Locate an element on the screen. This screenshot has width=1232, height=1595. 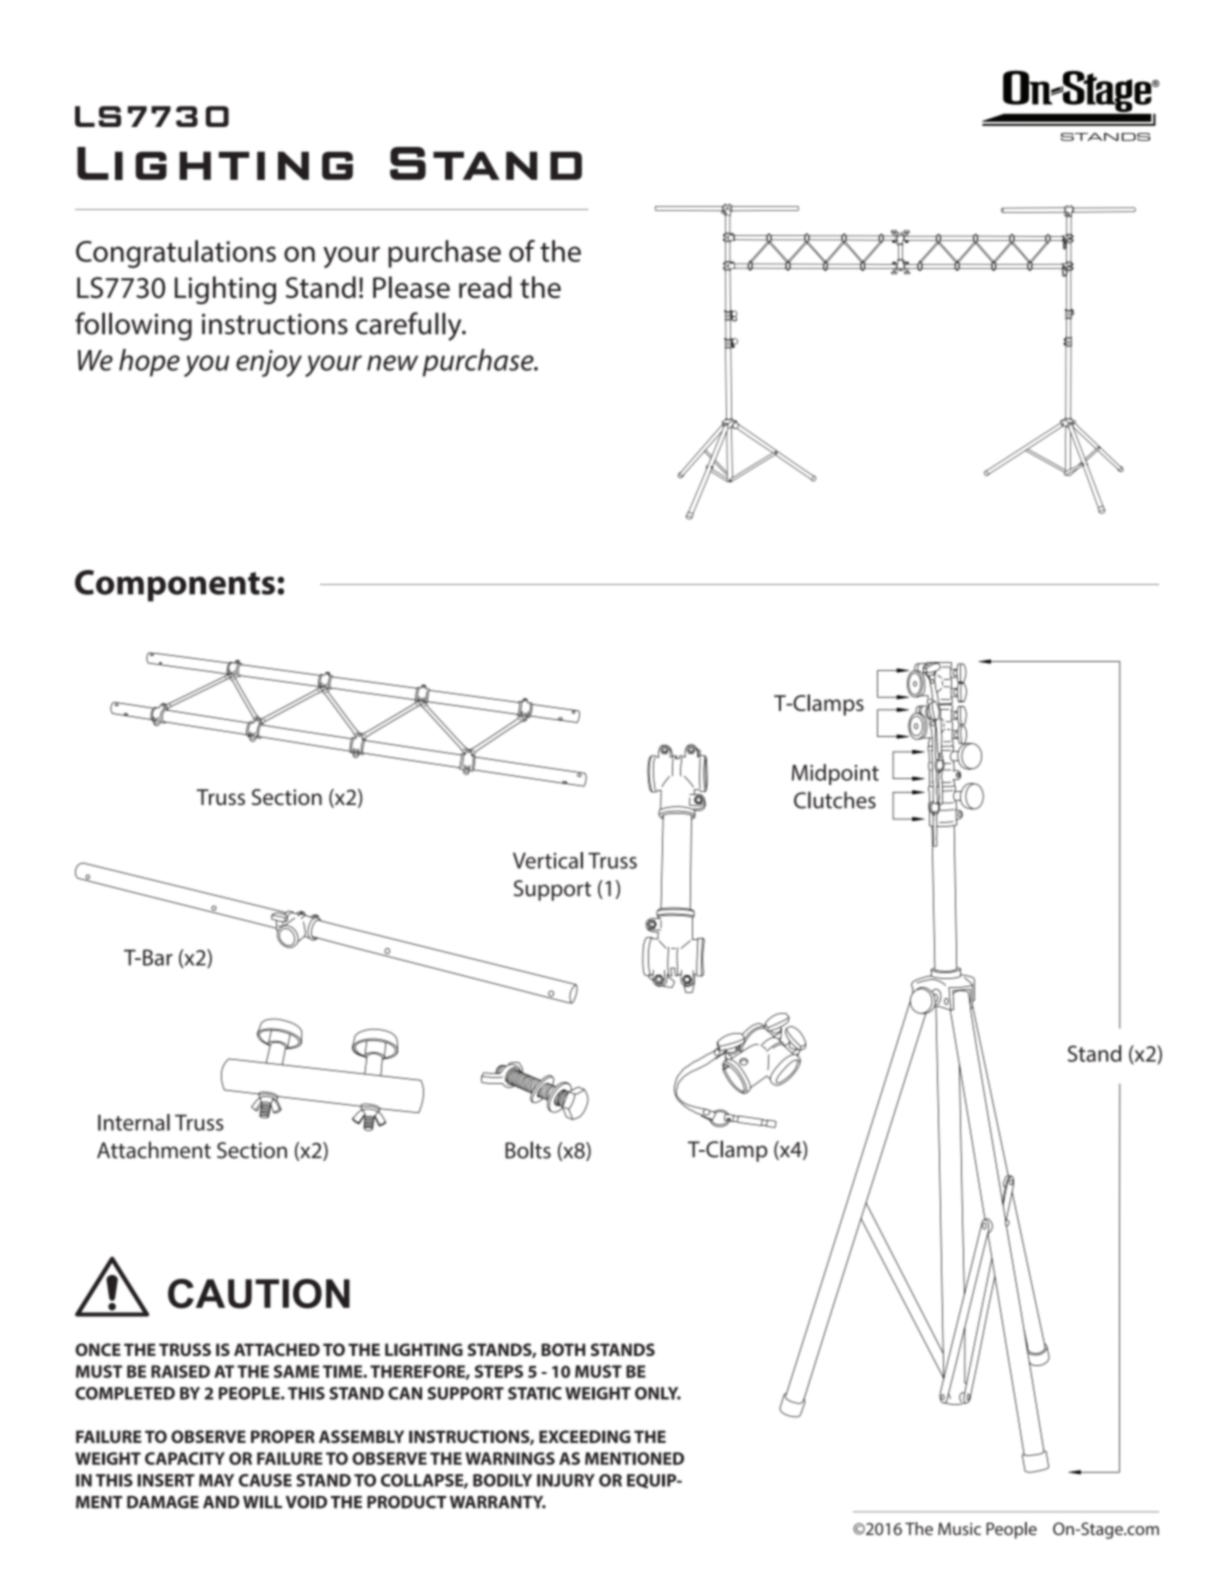
Music is located at coordinates (959, 1528).
